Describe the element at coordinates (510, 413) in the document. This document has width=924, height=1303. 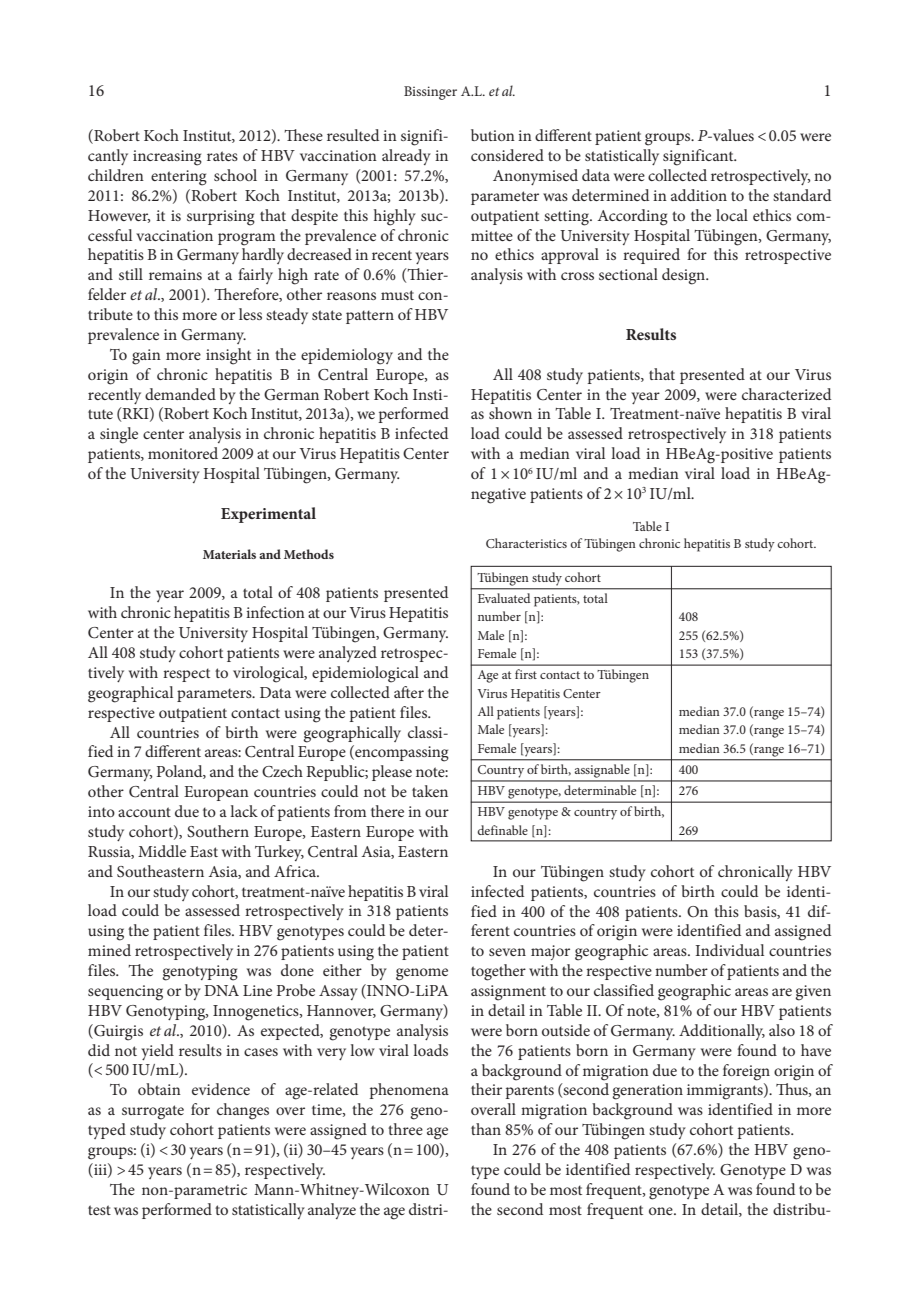
I see `shown` at that location.
